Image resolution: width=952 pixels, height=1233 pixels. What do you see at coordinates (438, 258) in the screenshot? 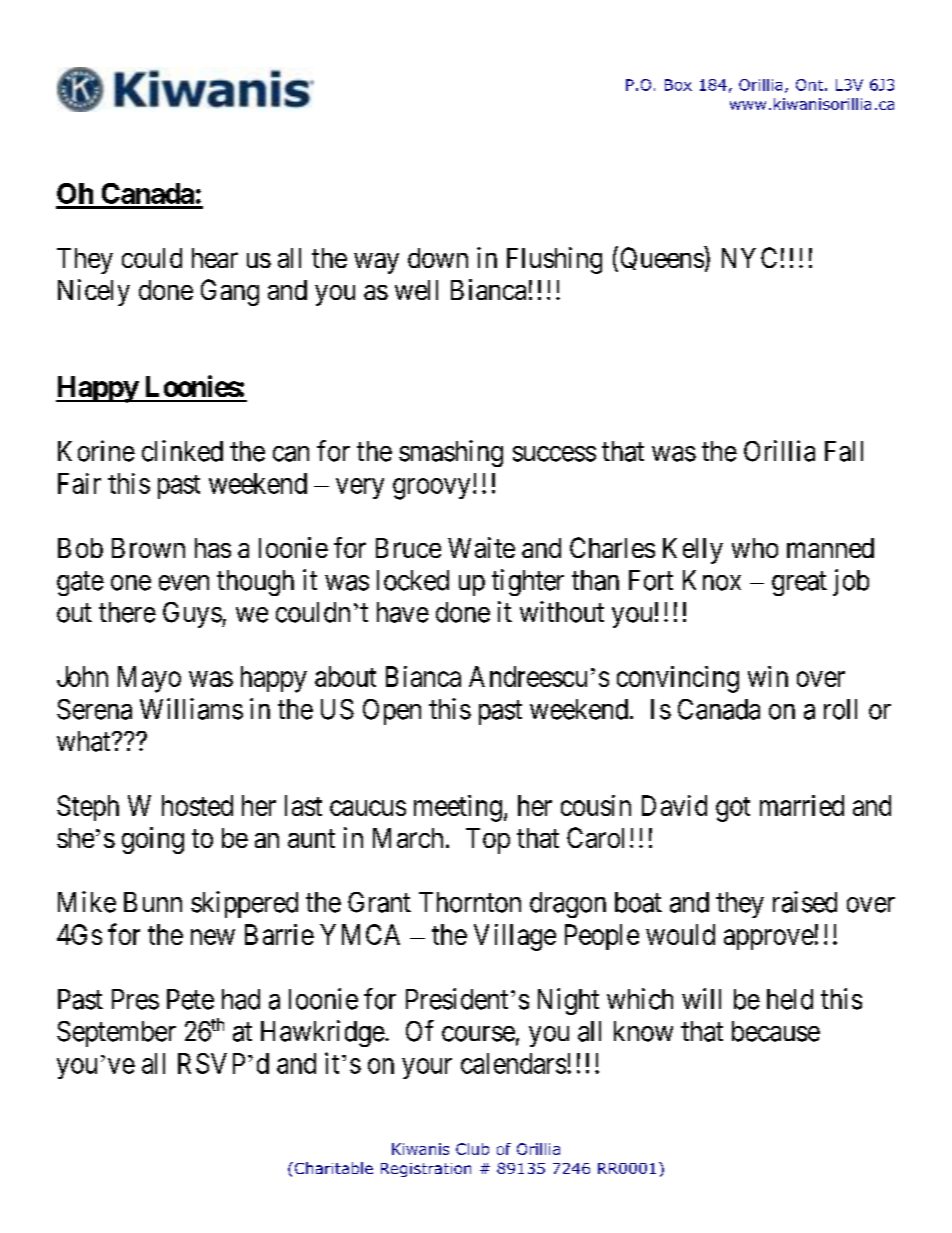
I see `down` at bounding box center [438, 258].
